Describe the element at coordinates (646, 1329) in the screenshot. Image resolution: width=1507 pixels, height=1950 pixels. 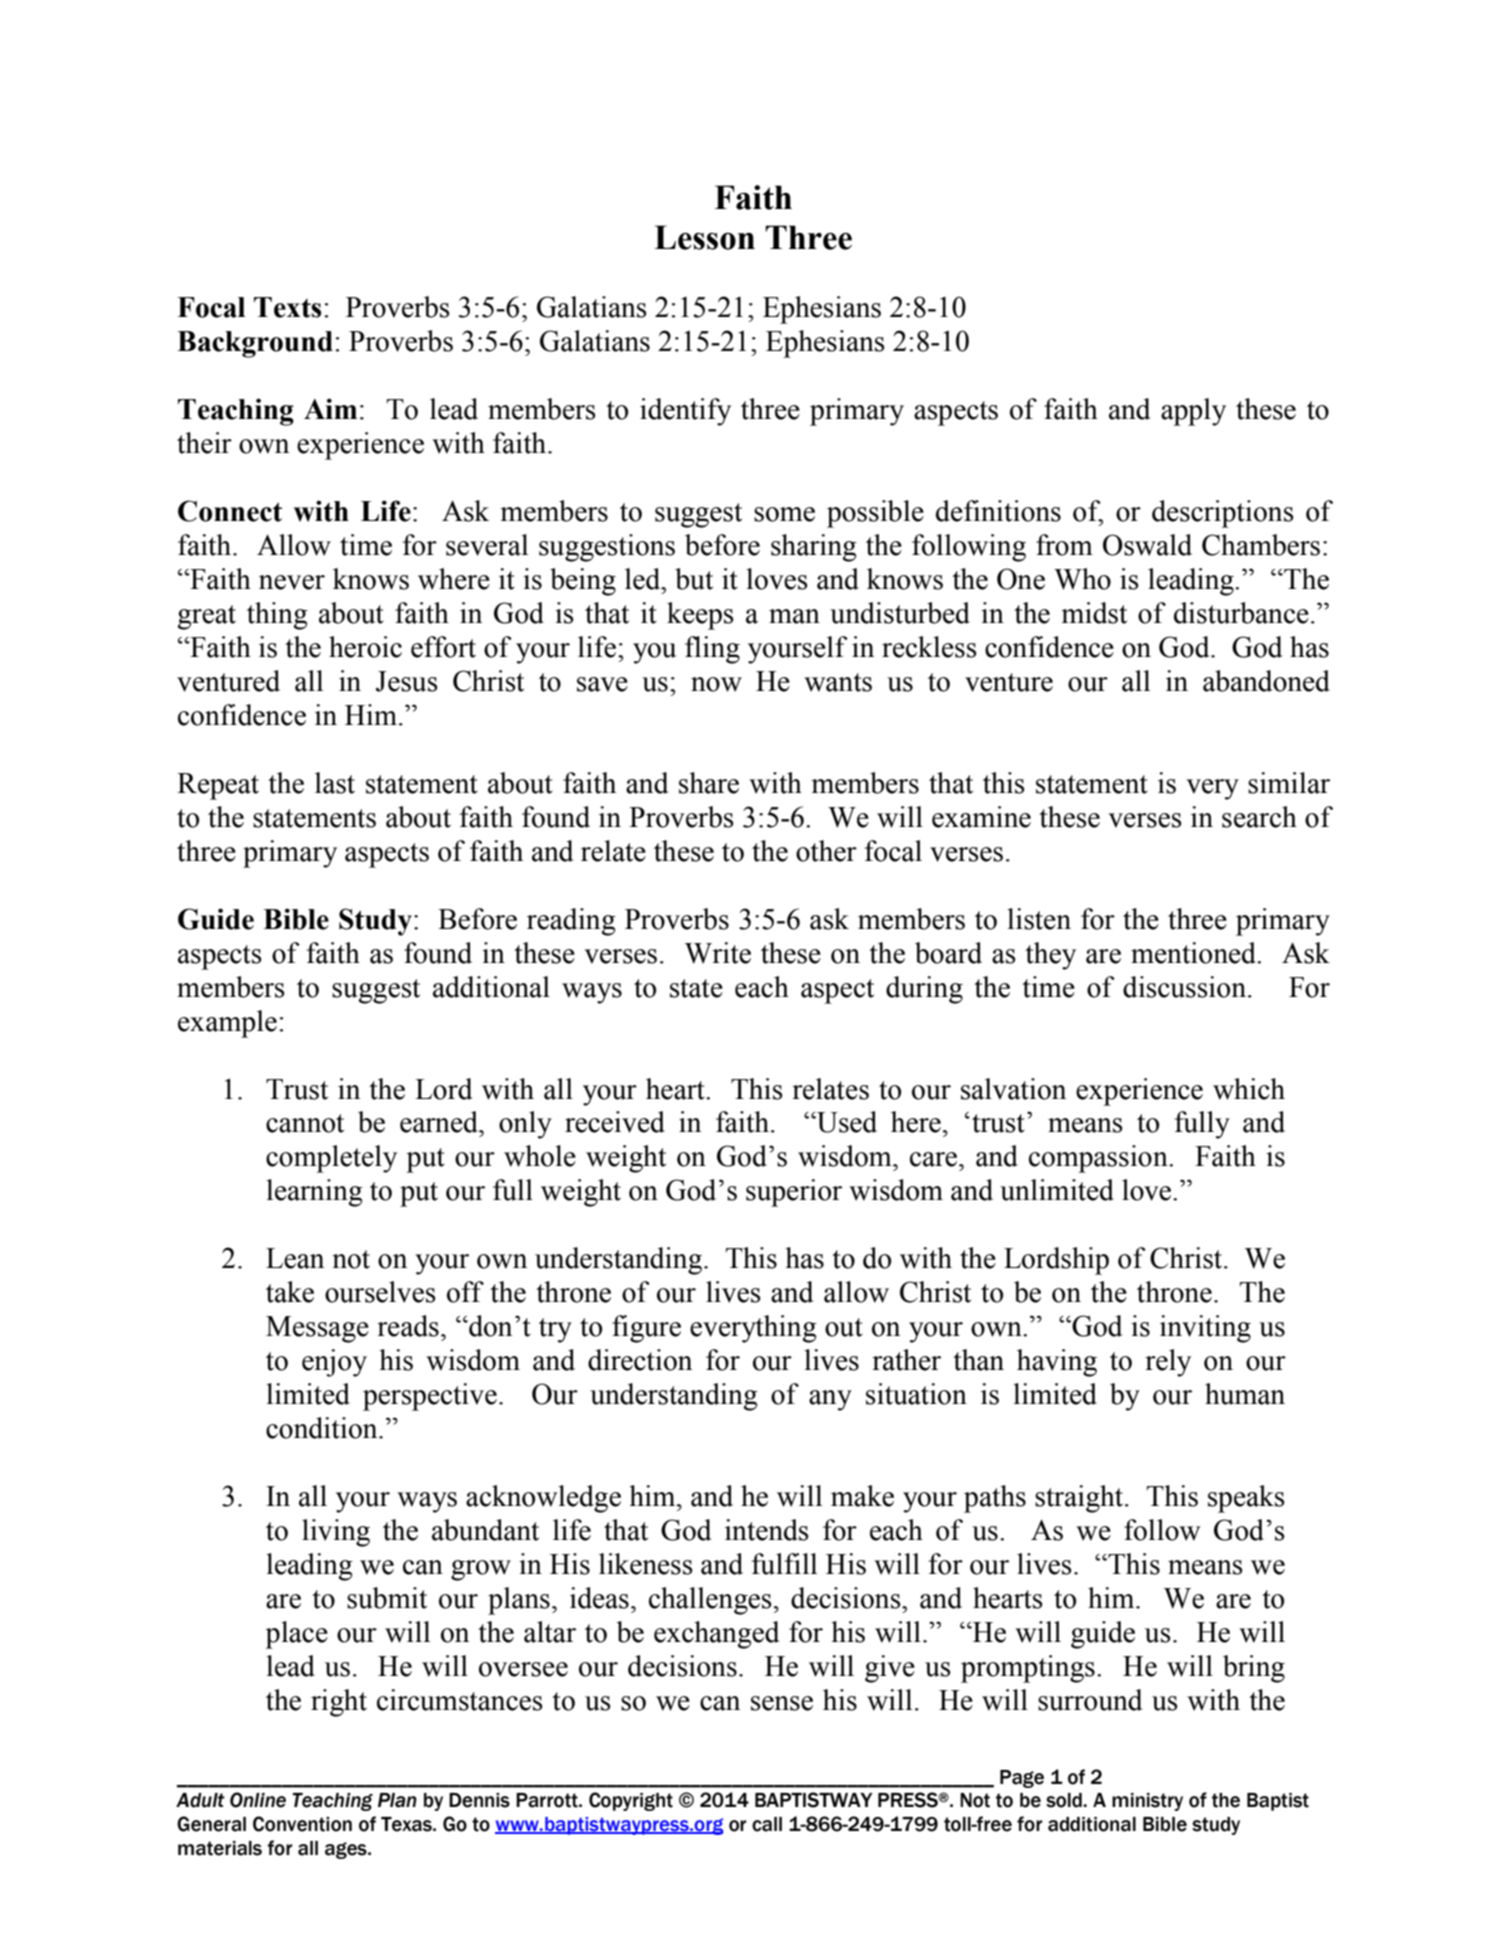
I see `figure` at that location.
